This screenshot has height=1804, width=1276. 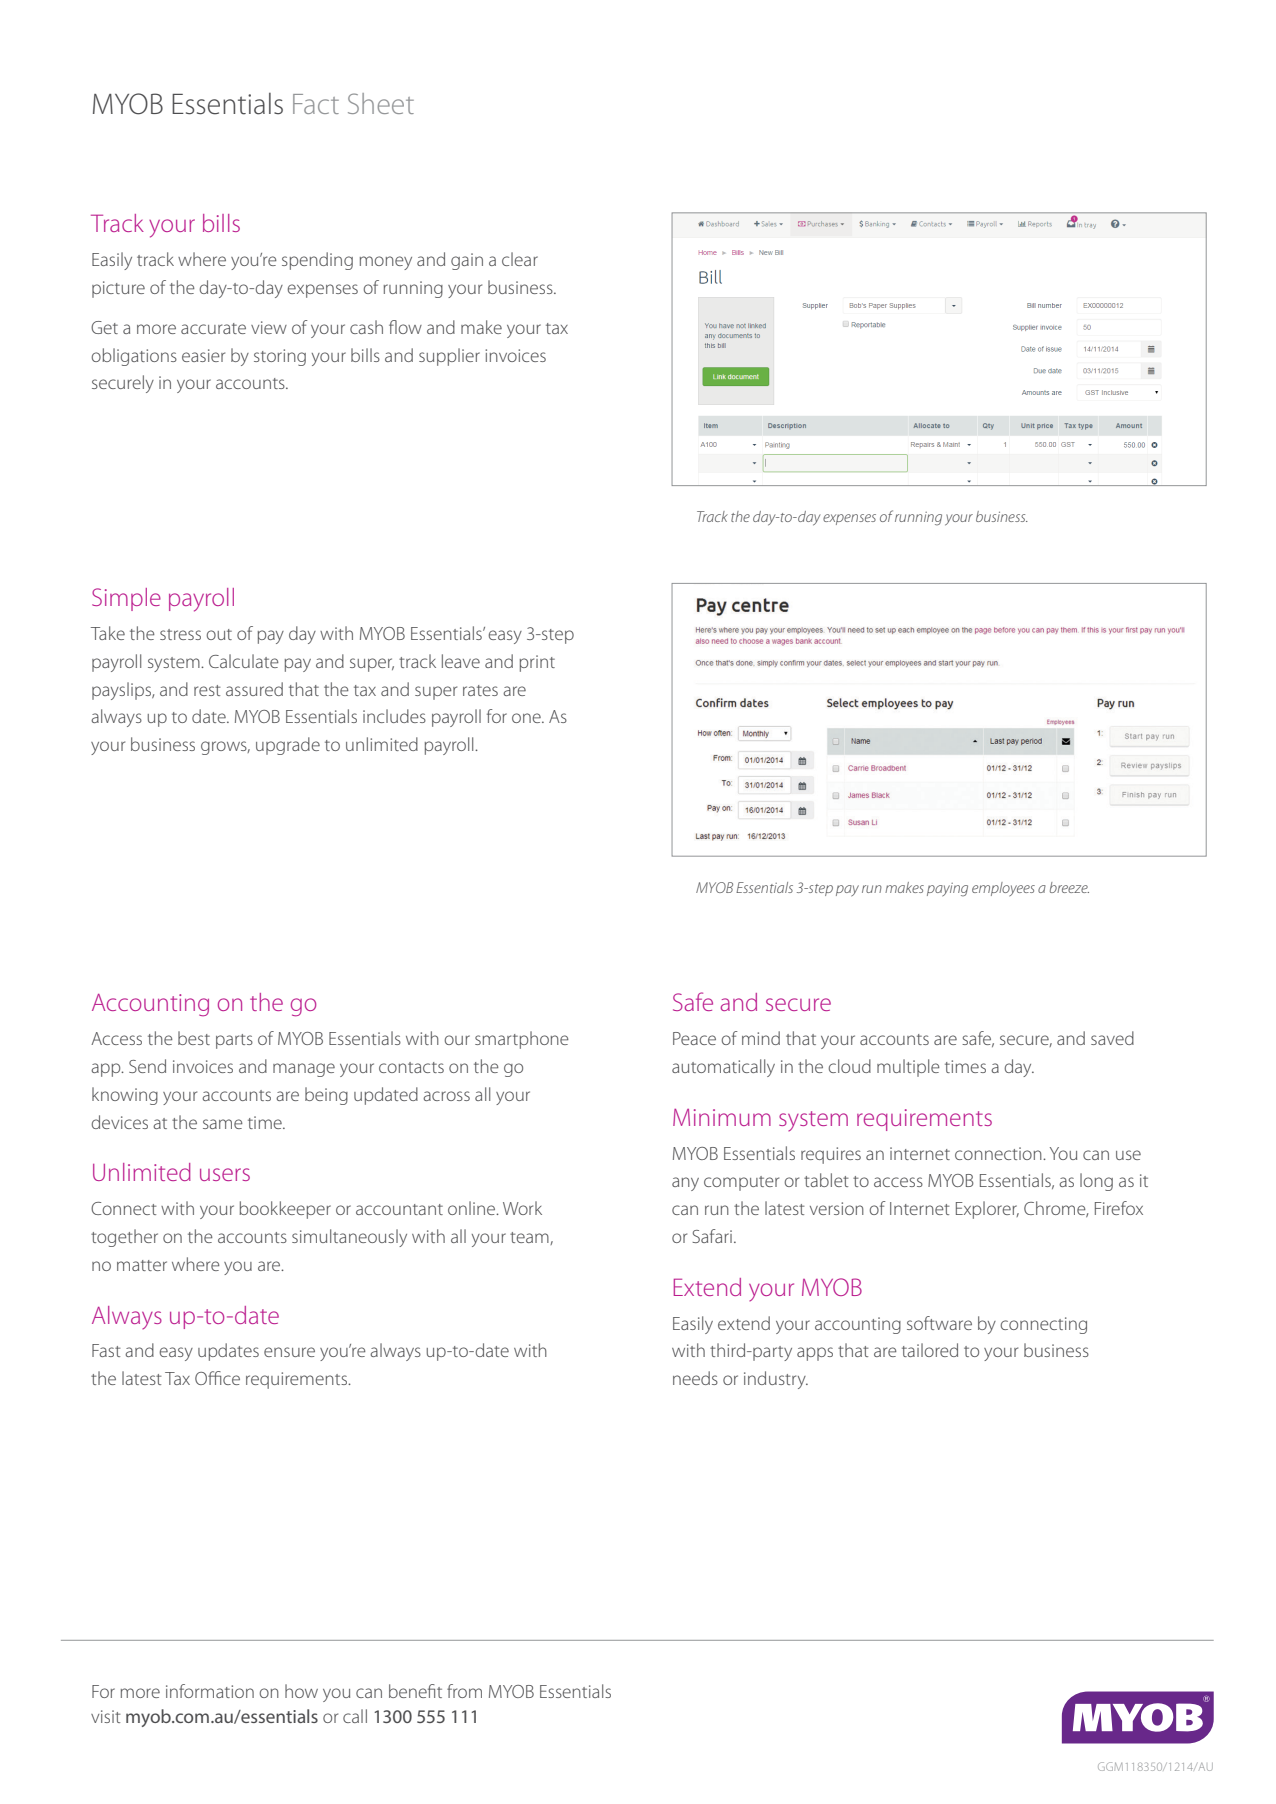 I want to click on best, so click(x=194, y=1038).
